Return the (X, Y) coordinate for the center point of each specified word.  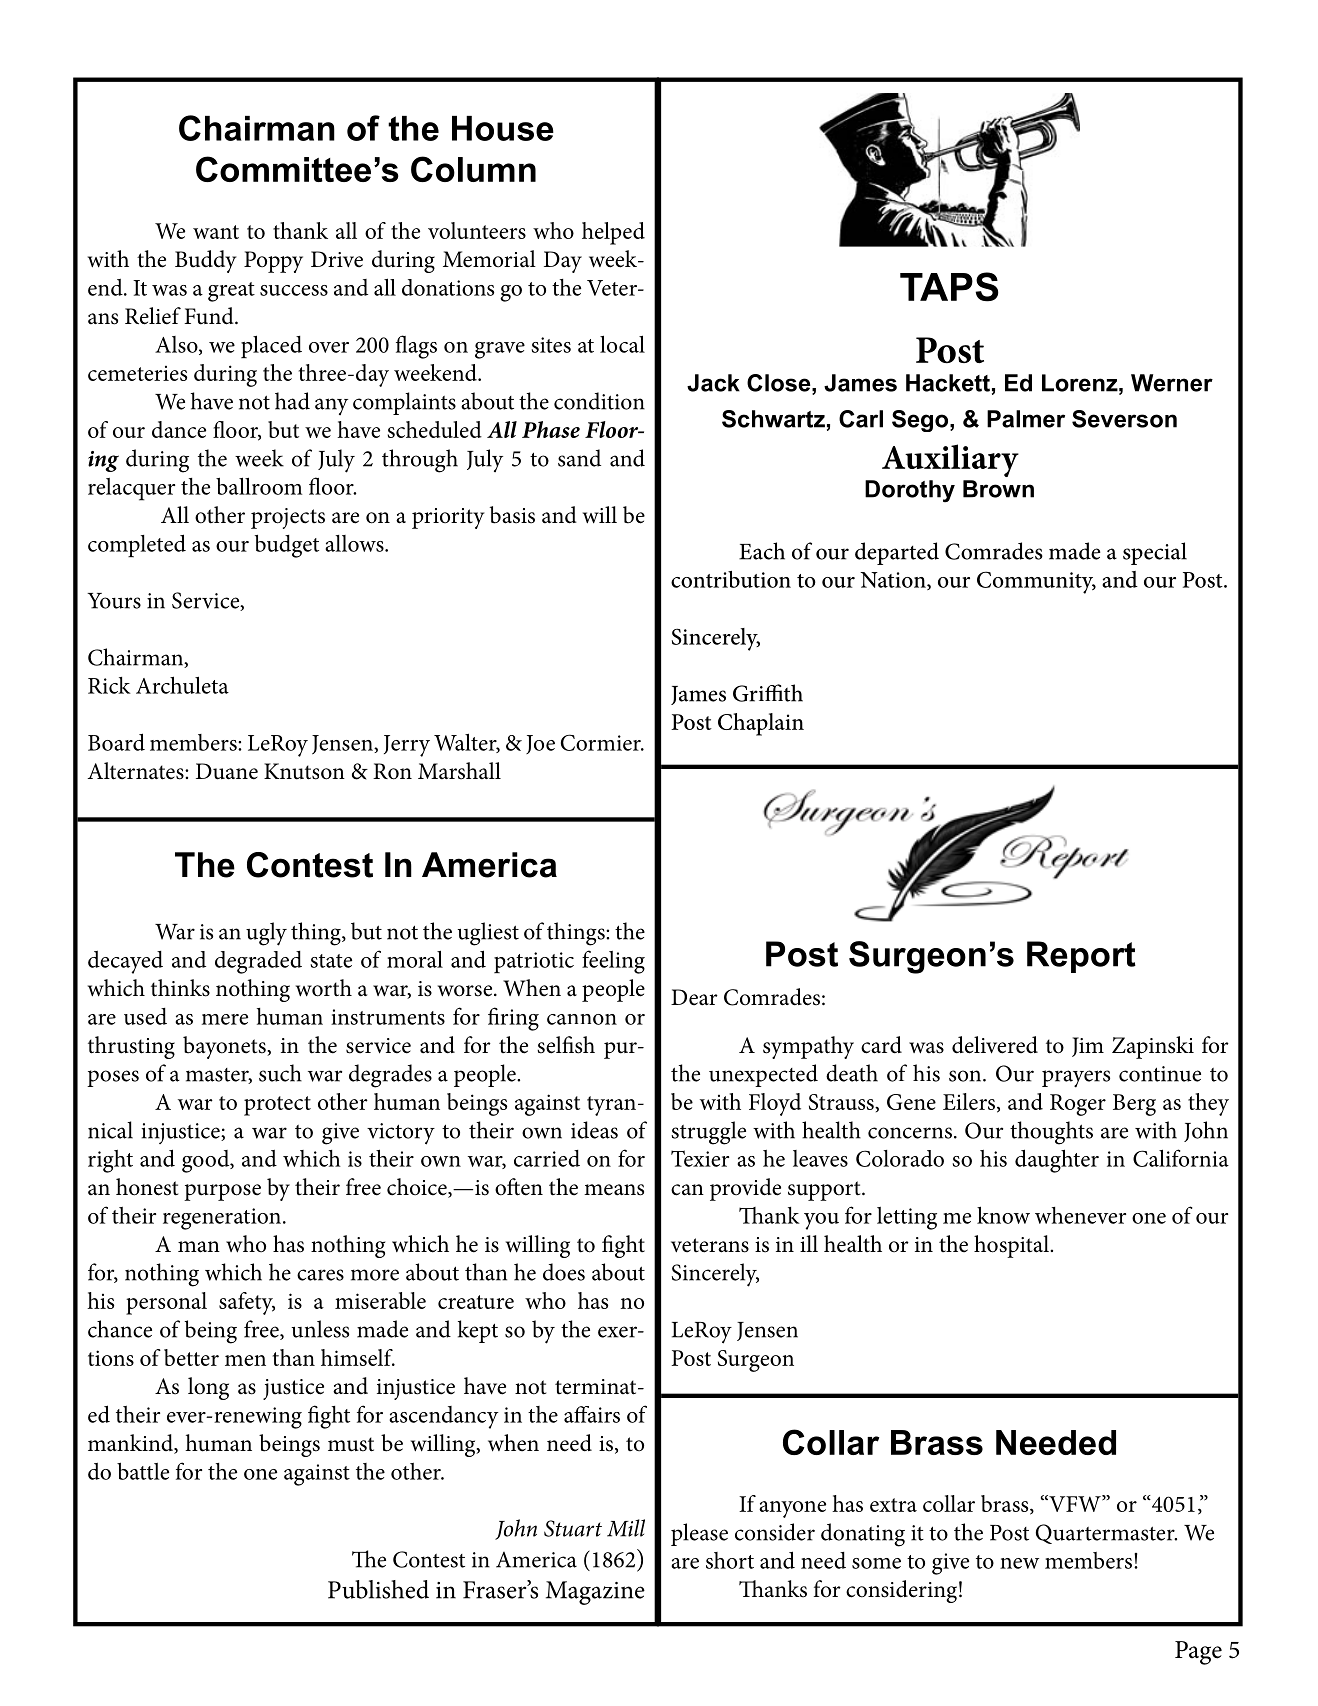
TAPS (949, 287)
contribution (731, 579)
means (614, 1190)
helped (613, 233)
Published (378, 1589)
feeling (613, 962)
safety (247, 1303)
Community (1036, 582)
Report (1081, 957)
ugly (266, 934)
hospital (1012, 1246)
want (216, 232)
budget (287, 546)
